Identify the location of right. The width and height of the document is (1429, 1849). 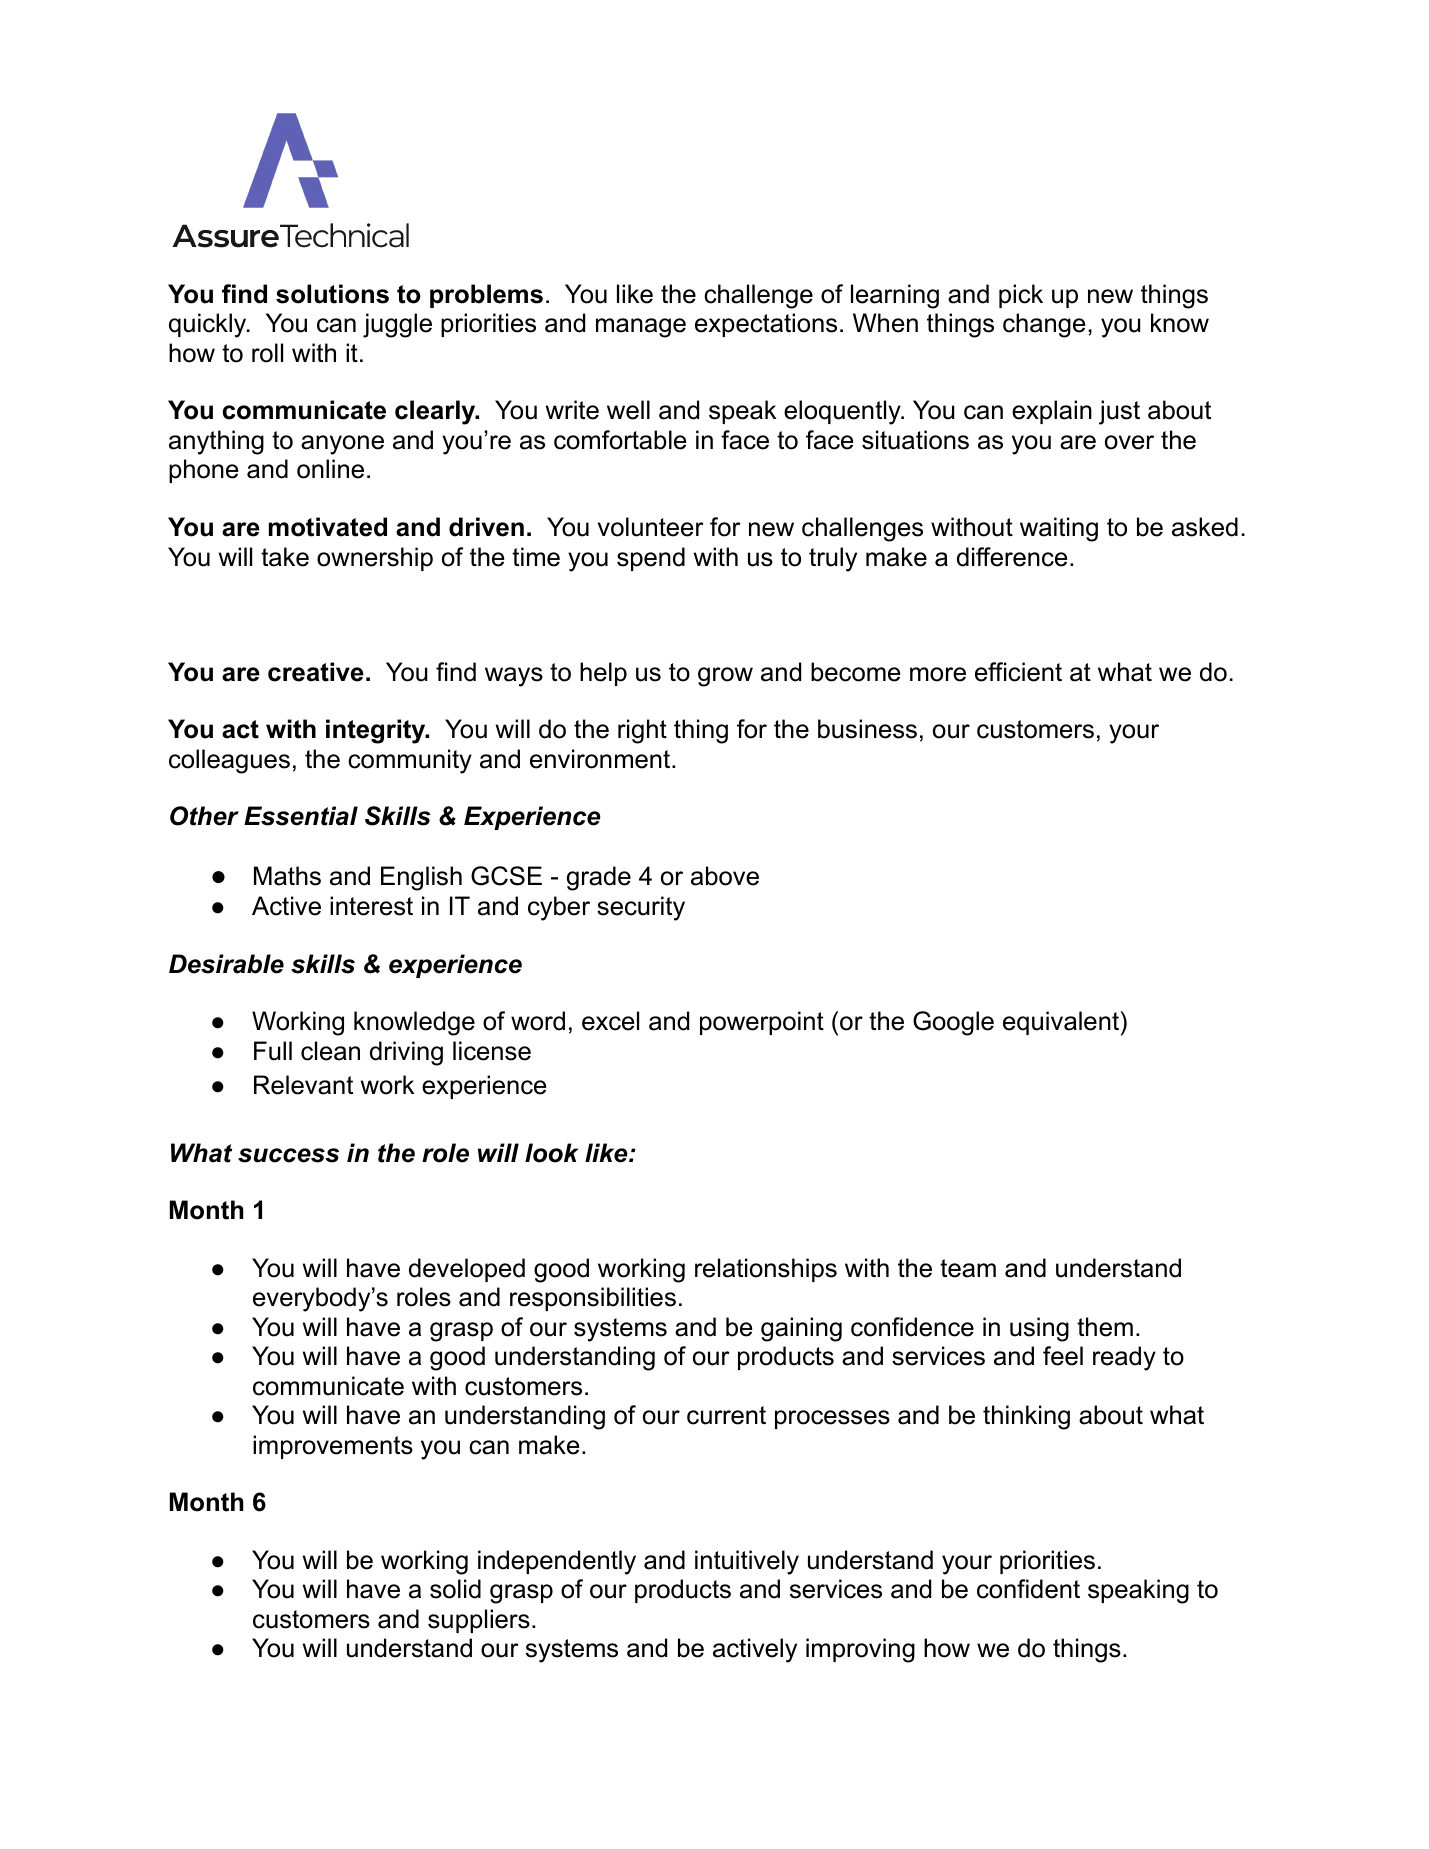
(642, 731).
